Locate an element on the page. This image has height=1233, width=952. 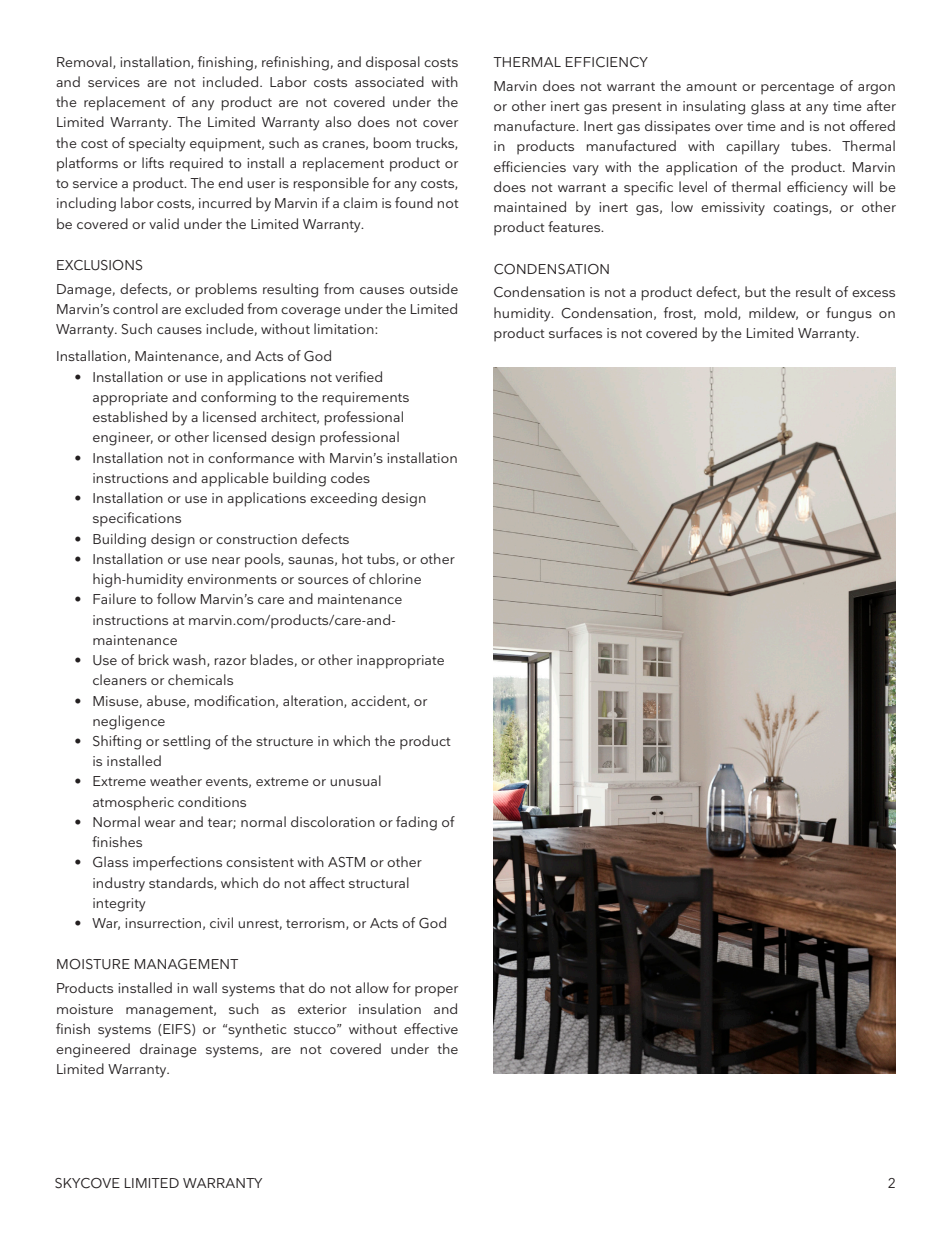
requirements is located at coordinates (365, 399).
